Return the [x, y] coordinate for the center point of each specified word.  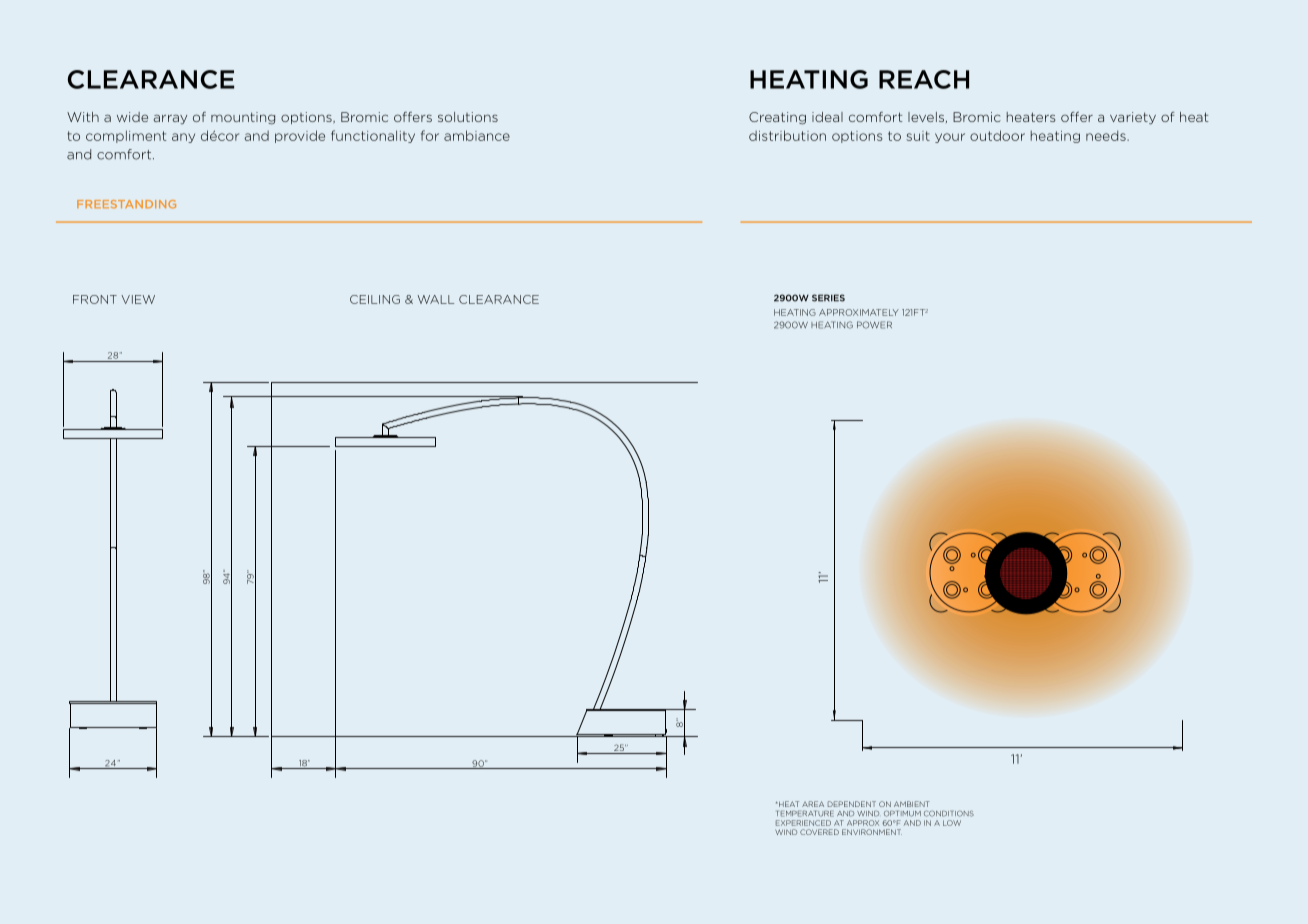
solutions [468, 117]
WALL [436, 299]
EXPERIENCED [803, 823]
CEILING [375, 299]
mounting [243, 118]
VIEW [138, 299]
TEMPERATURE [805, 814]
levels [926, 117]
